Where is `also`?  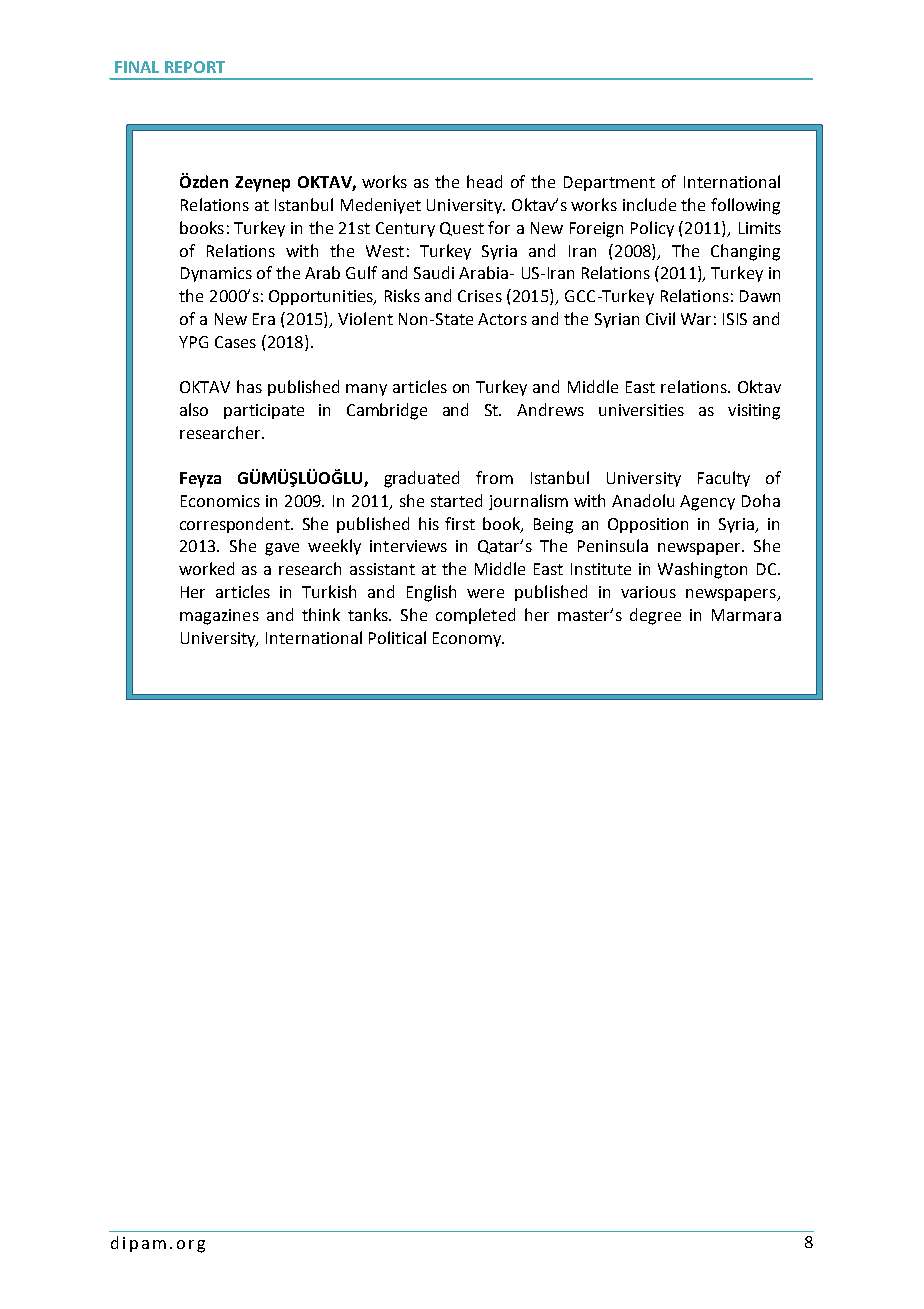
also is located at coordinates (194, 409).
